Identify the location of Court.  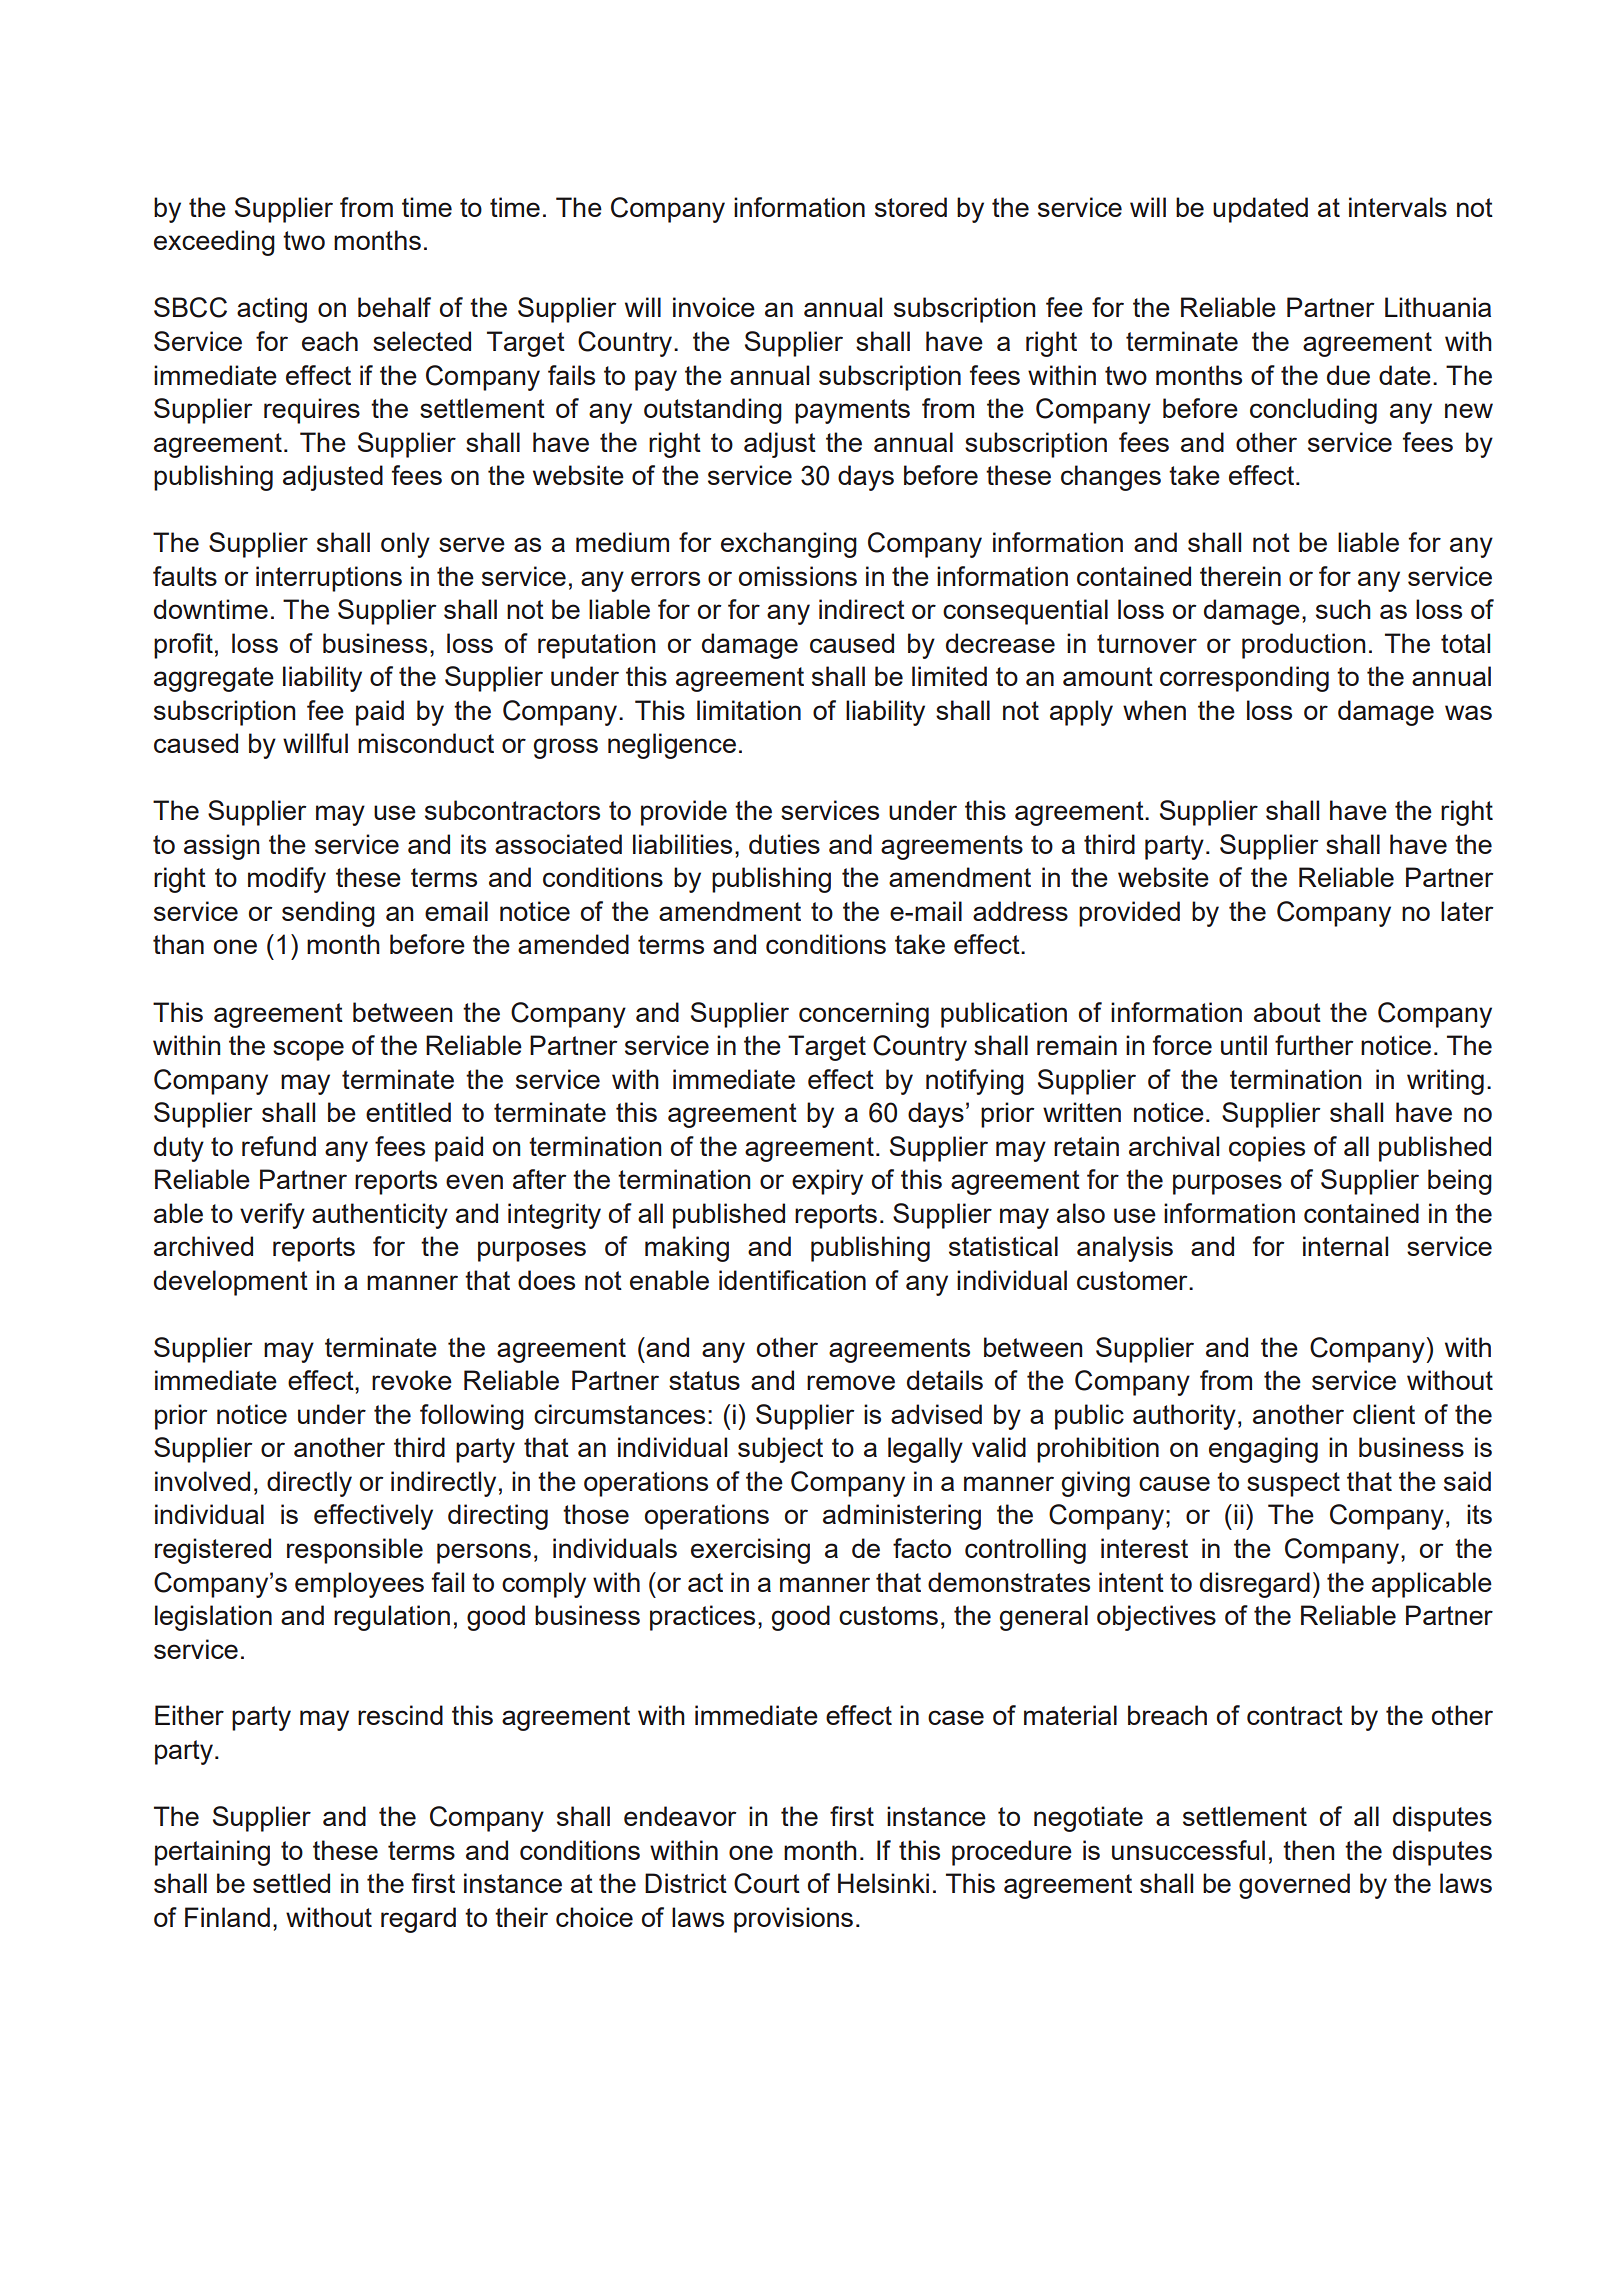
(767, 1883).
